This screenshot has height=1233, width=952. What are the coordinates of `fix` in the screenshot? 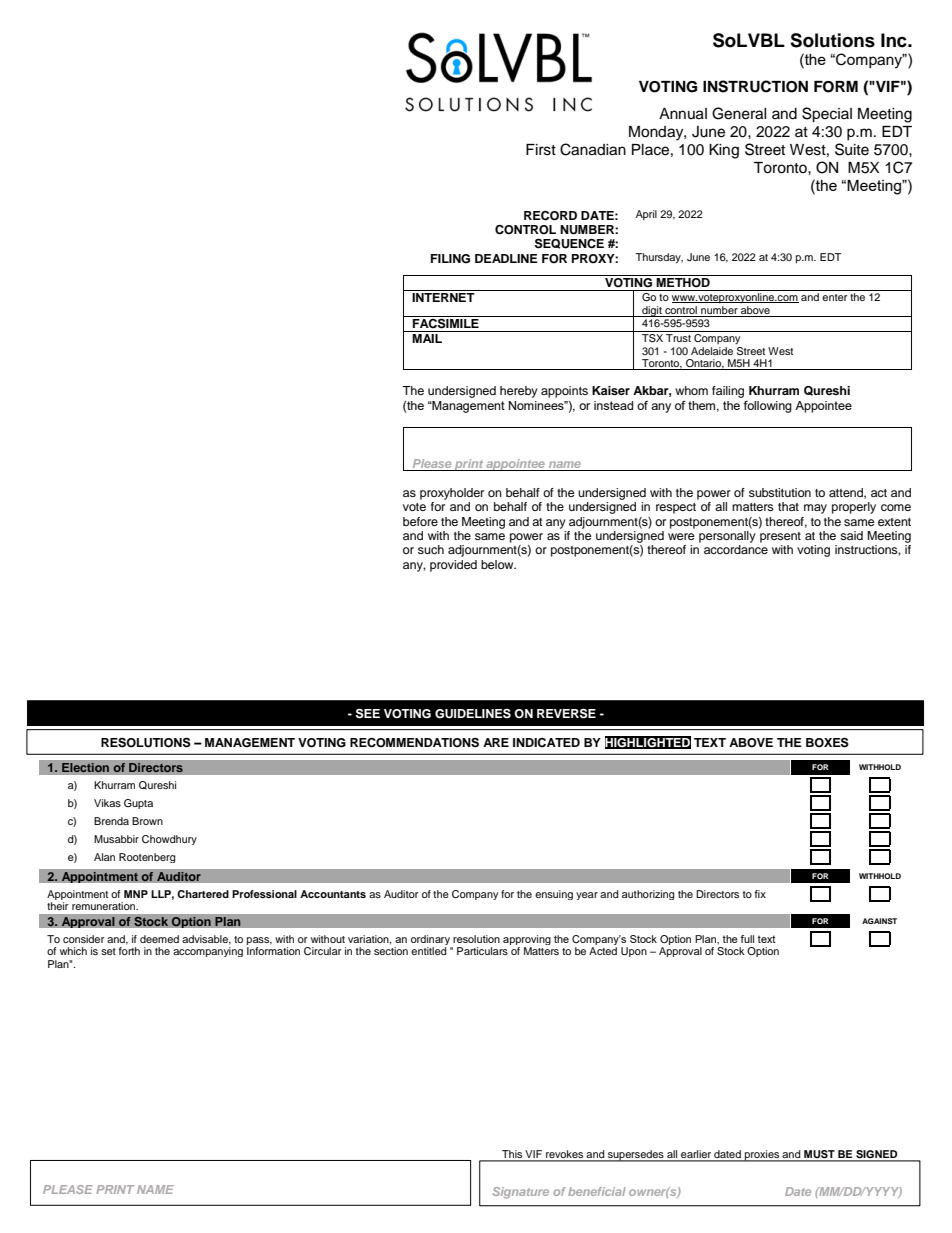 It's located at (760, 894).
